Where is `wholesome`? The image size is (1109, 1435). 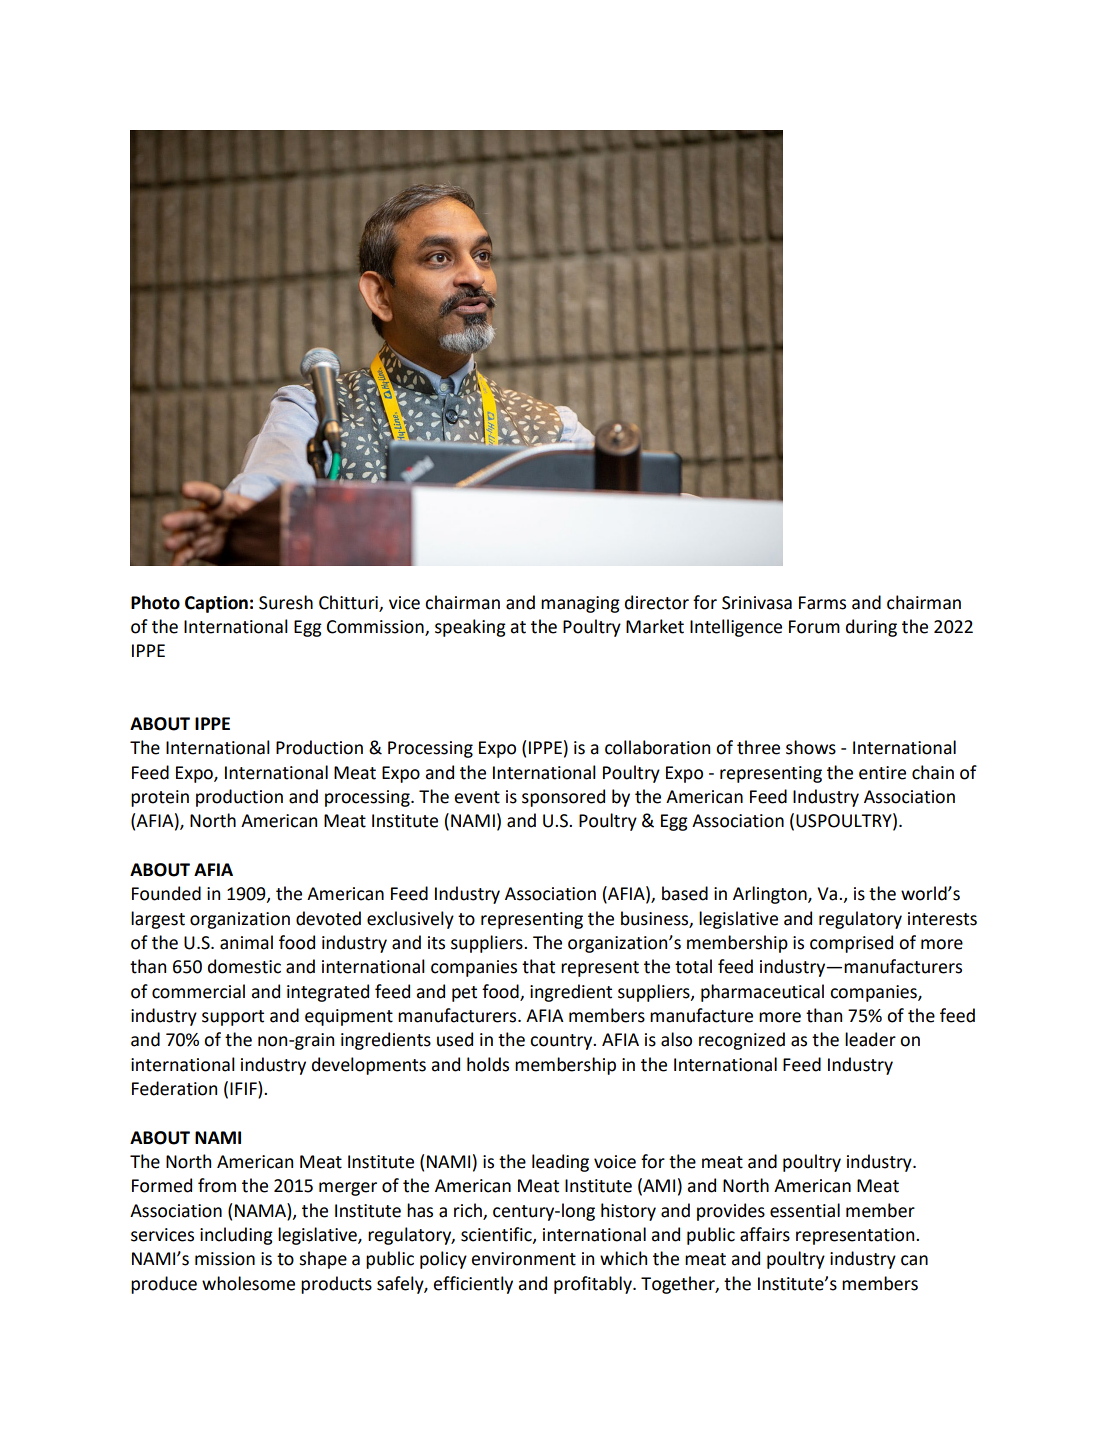 wholesome is located at coordinates (248, 1283).
